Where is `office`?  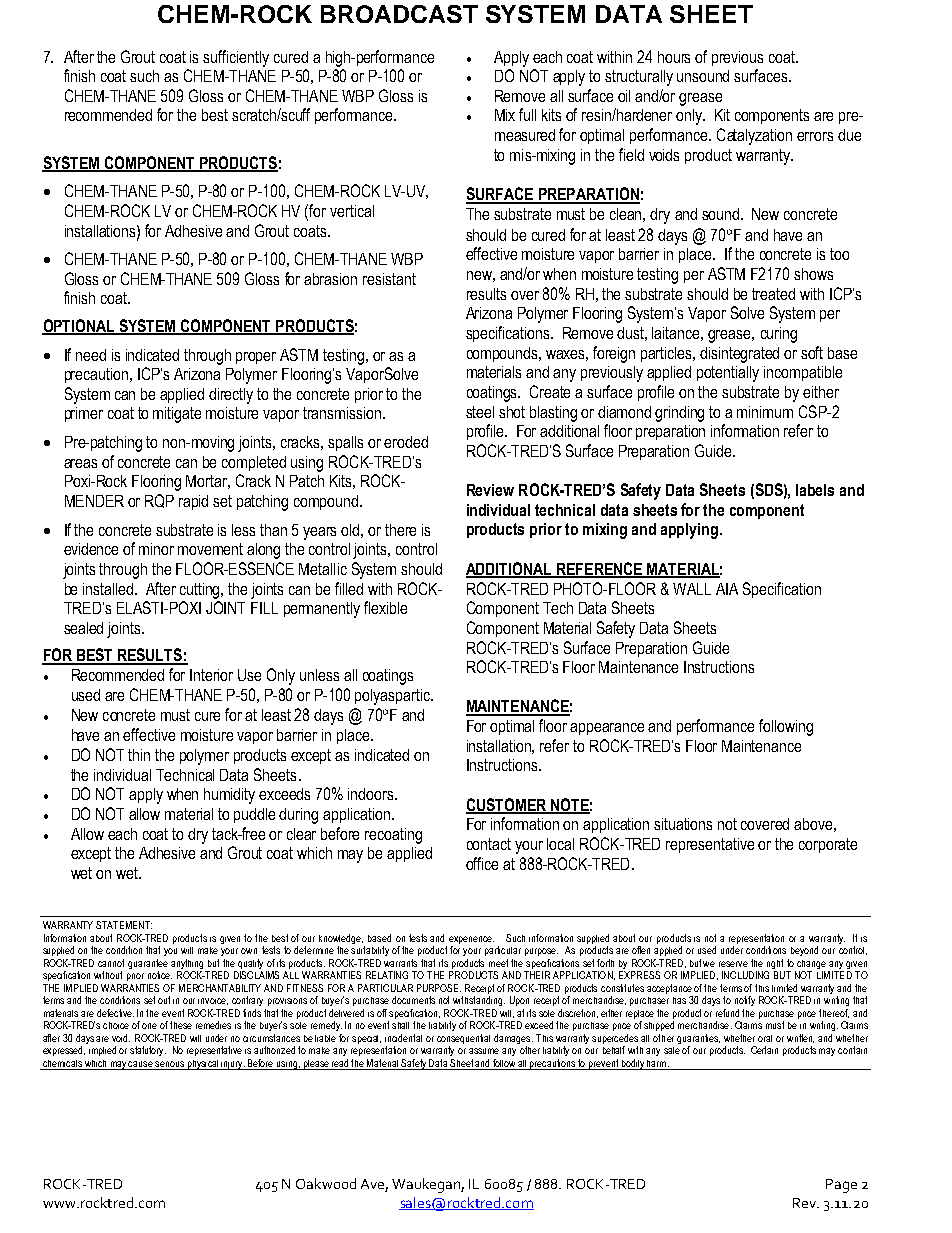 office is located at coordinates (482, 863).
